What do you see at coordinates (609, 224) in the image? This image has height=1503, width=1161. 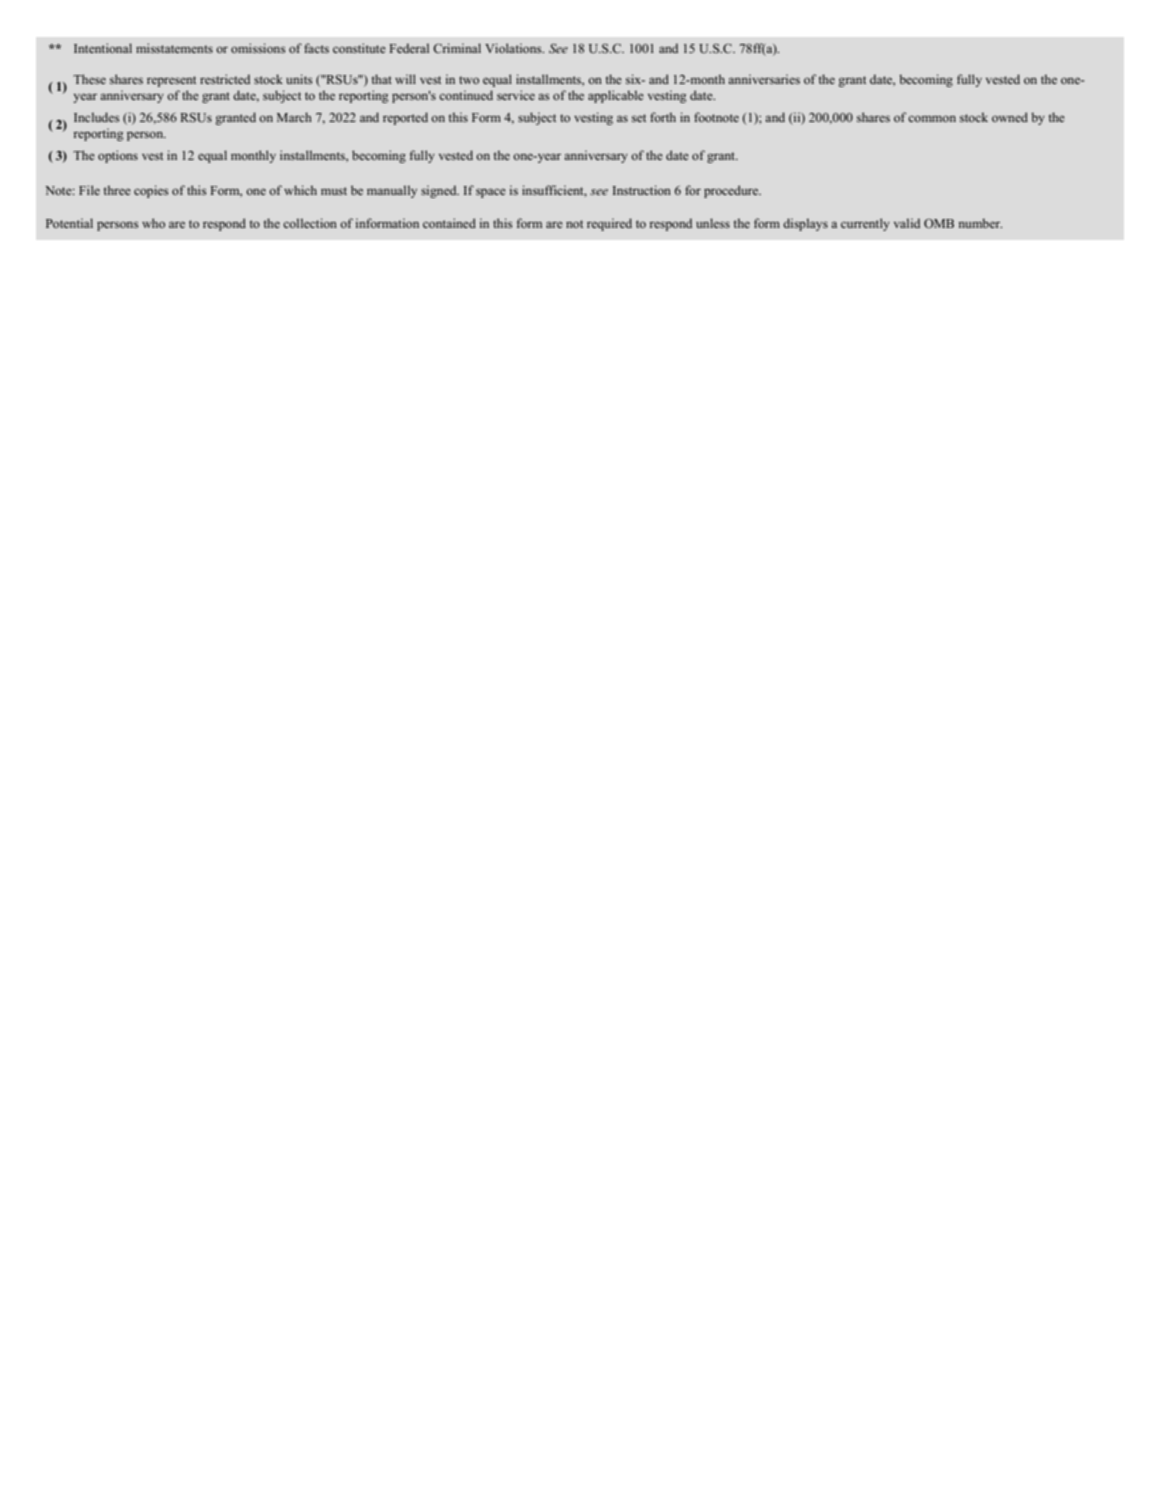 I see `required` at bounding box center [609, 224].
